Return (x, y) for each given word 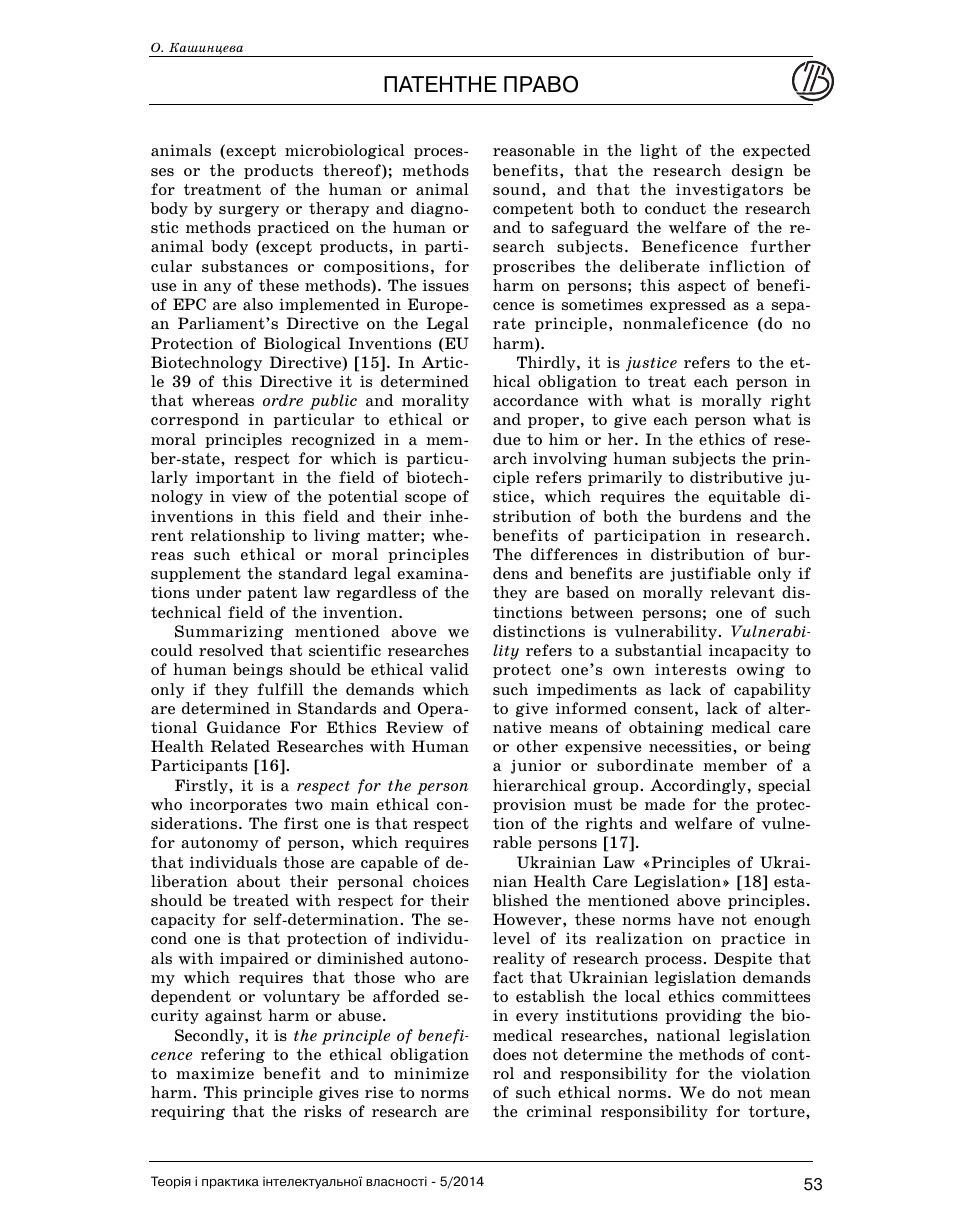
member (735, 765)
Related (240, 746)
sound (518, 189)
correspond (195, 420)
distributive (736, 477)
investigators (729, 190)
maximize (215, 1073)
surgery (249, 211)
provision (529, 805)
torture (778, 1111)
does (509, 1054)
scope (425, 499)
